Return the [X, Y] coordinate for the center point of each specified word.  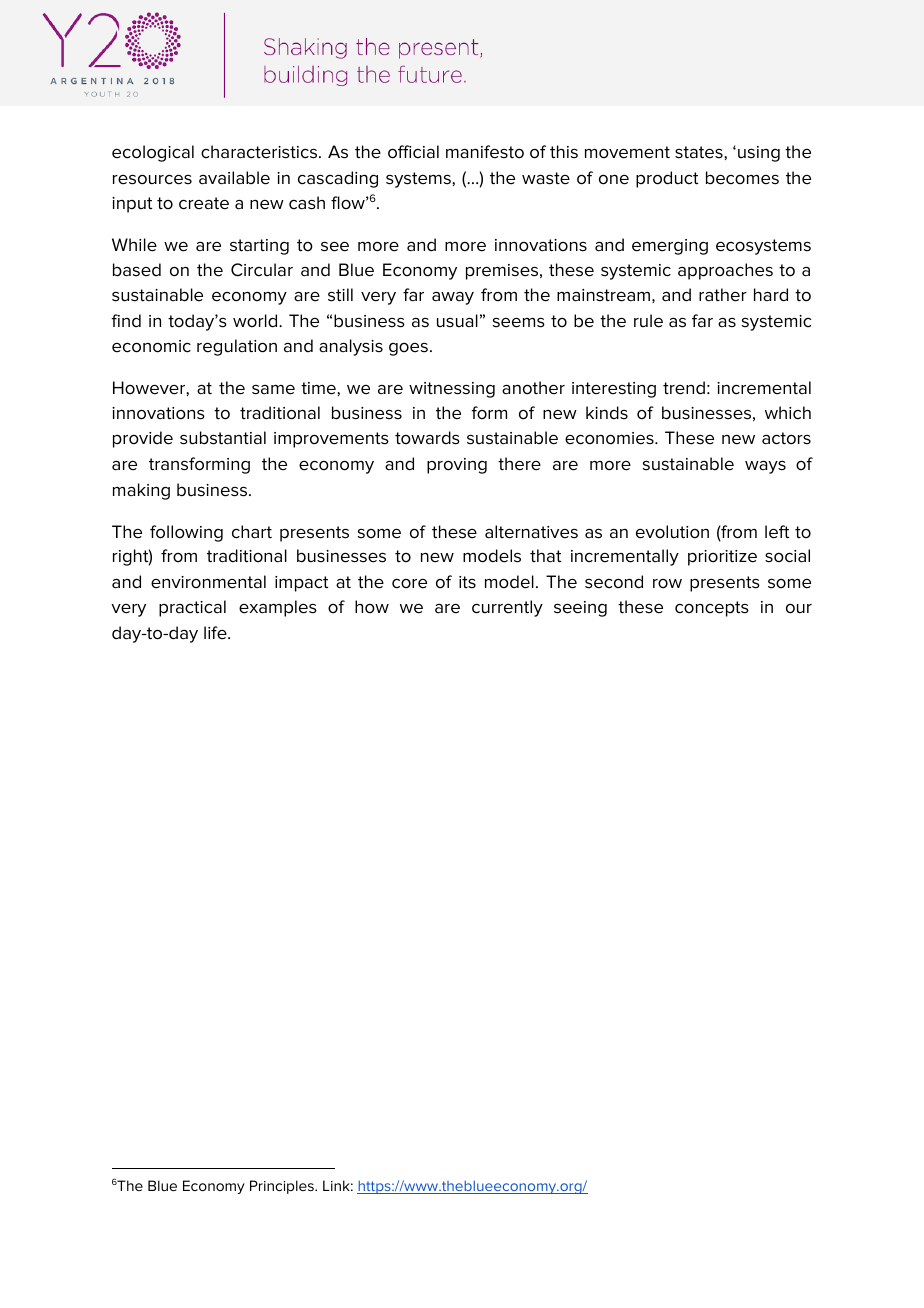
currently [507, 608]
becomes [742, 178]
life [216, 633]
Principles [283, 1187]
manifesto [485, 152]
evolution [672, 532]
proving [457, 466]
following [186, 533]
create [204, 203]
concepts [712, 609]
